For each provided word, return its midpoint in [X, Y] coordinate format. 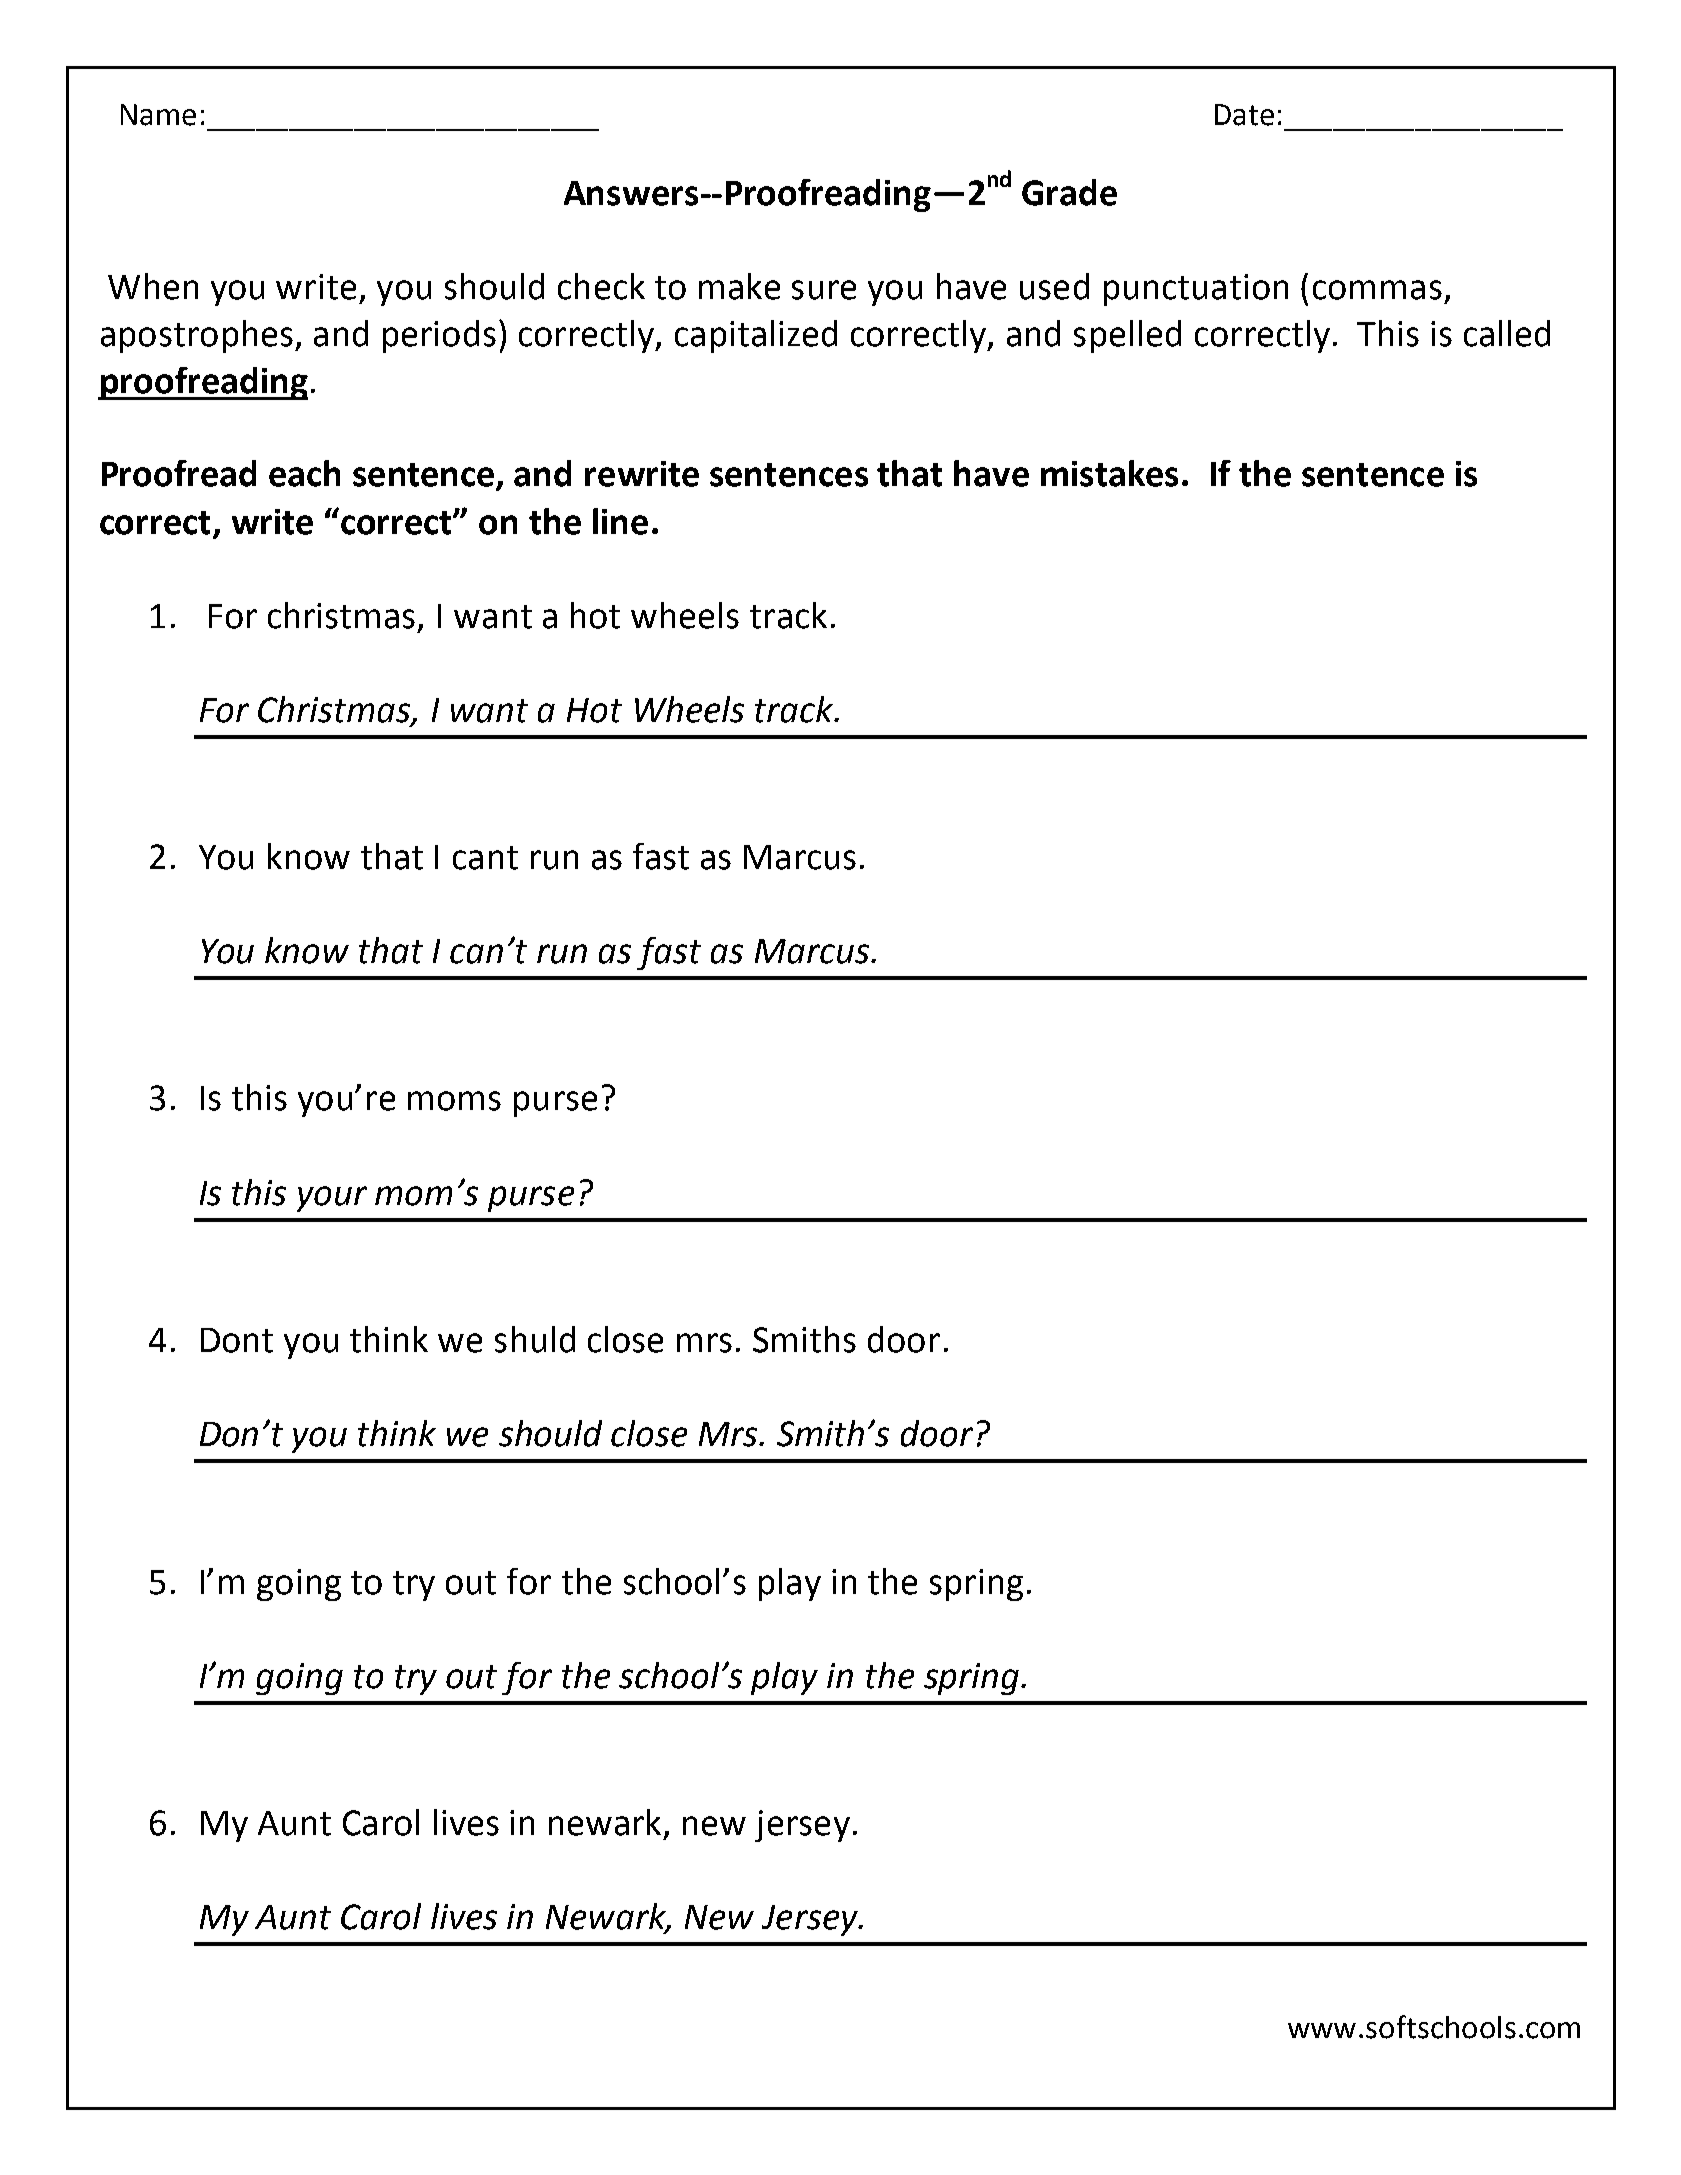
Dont [237, 1340]
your [332, 1199]
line [620, 521]
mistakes [1109, 473]
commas [1377, 290]
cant [485, 858]
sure [824, 290]
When [153, 286]
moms [454, 1101]
